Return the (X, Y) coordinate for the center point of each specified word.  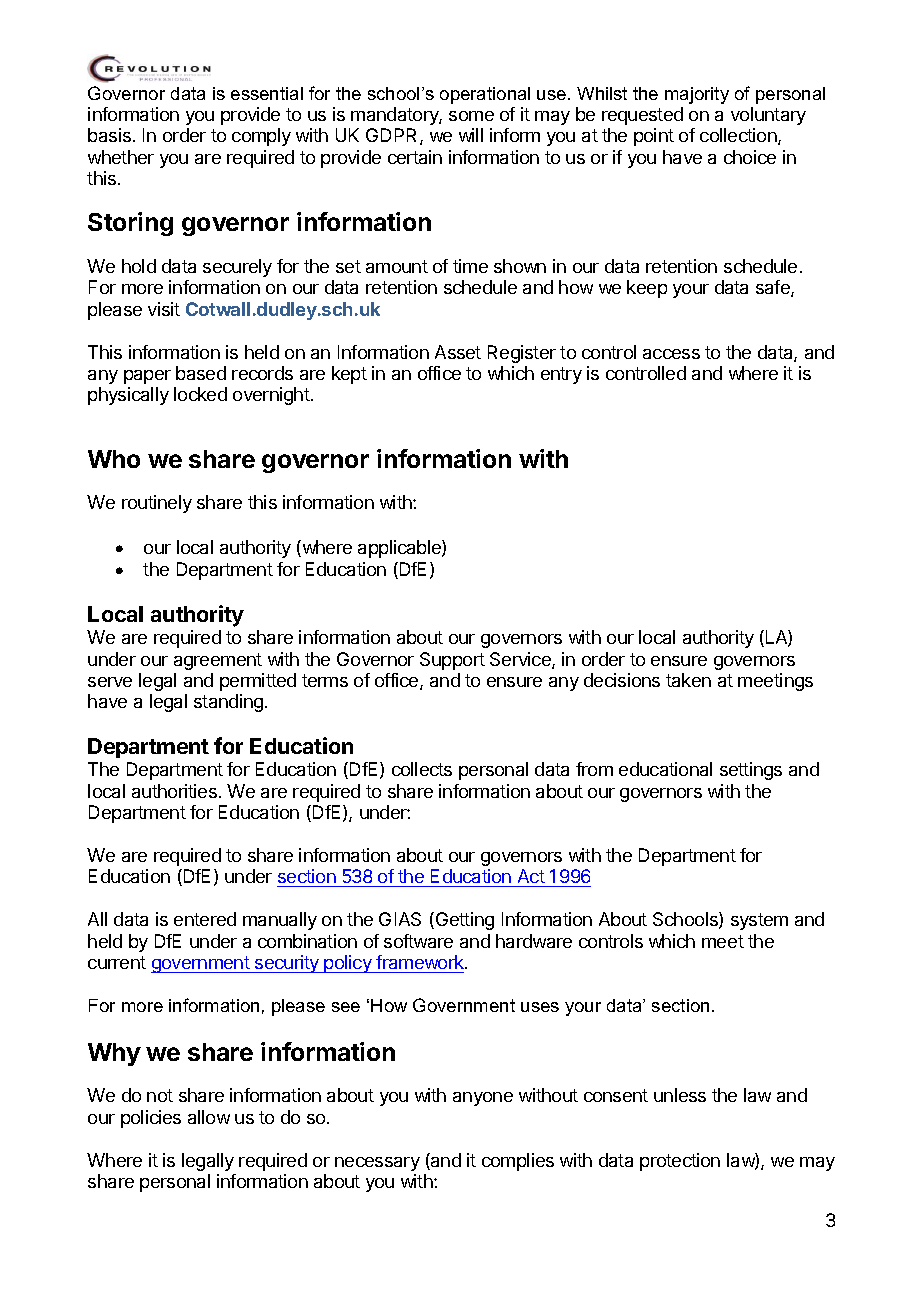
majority (697, 95)
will (471, 135)
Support (452, 661)
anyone (483, 1099)
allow (209, 1117)
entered (205, 919)
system (759, 921)
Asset (458, 352)
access (671, 354)
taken (688, 680)
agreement (218, 661)
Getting (463, 921)
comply (261, 137)
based (201, 373)
